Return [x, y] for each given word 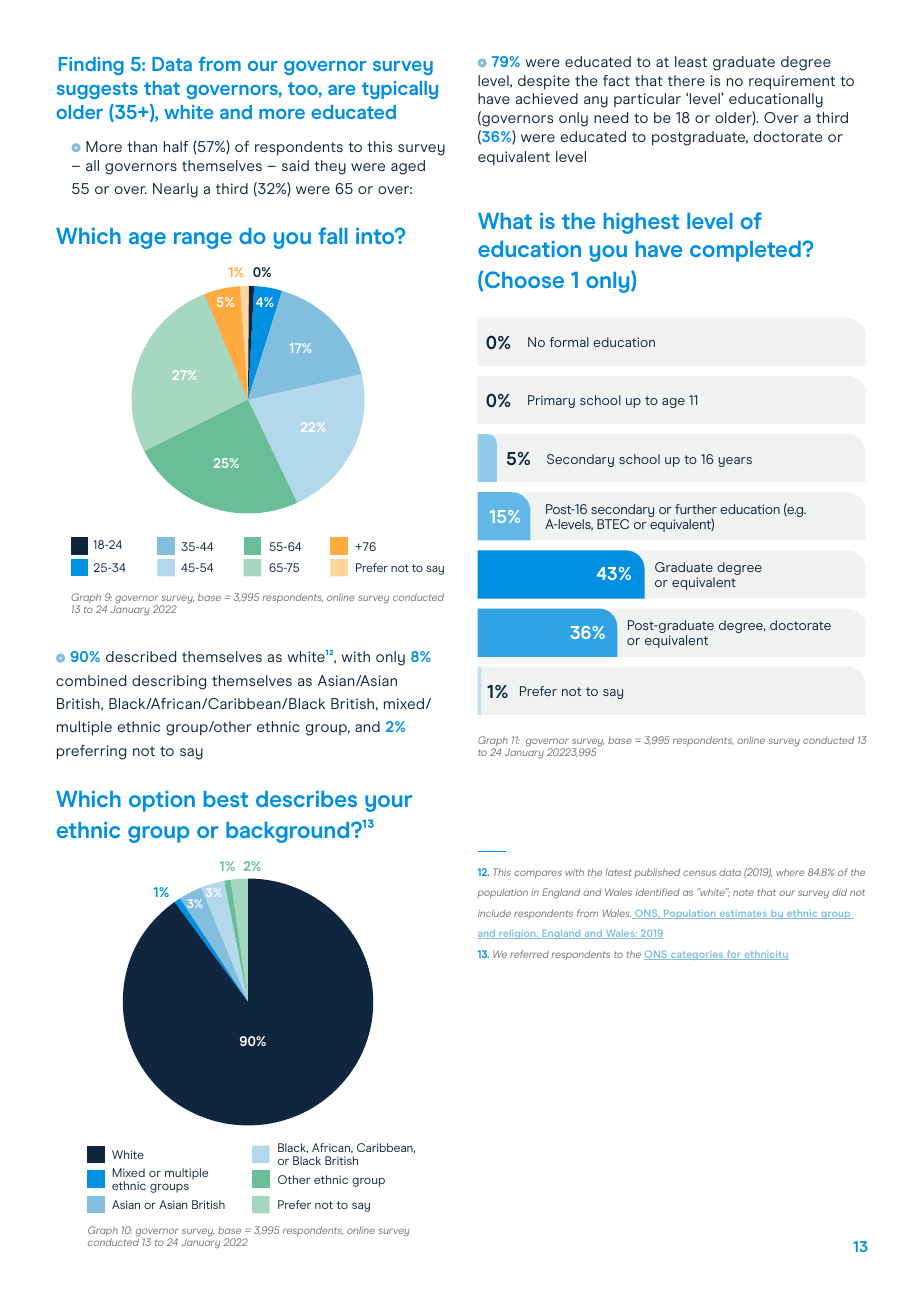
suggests [97, 90]
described [141, 656]
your [388, 803]
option [162, 801]
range [203, 240]
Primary [551, 401]
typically [400, 90]
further [696, 509]
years [735, 462]
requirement [792, 82]
